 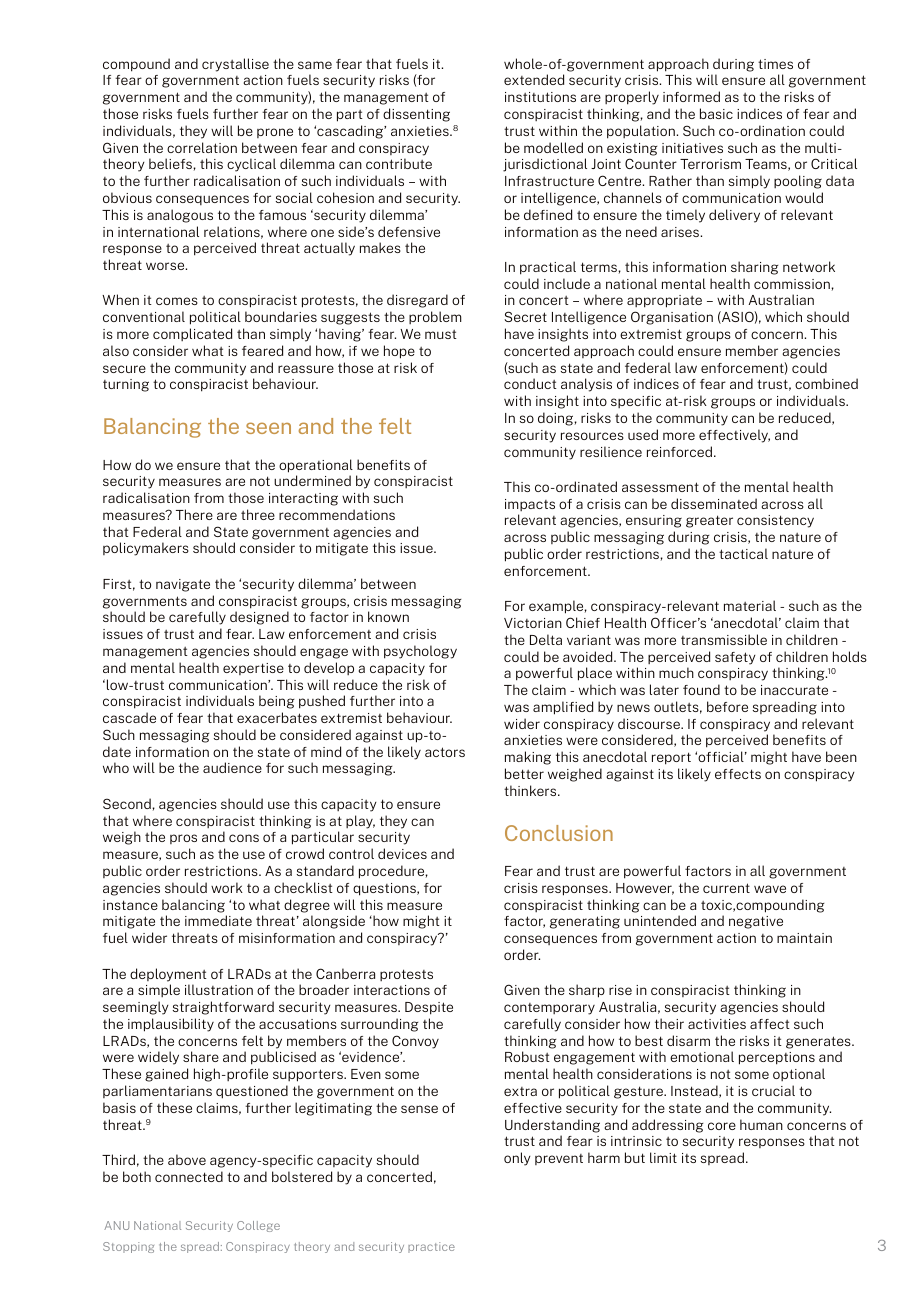 I want to click on practice, so click(x=431, y=1247).
